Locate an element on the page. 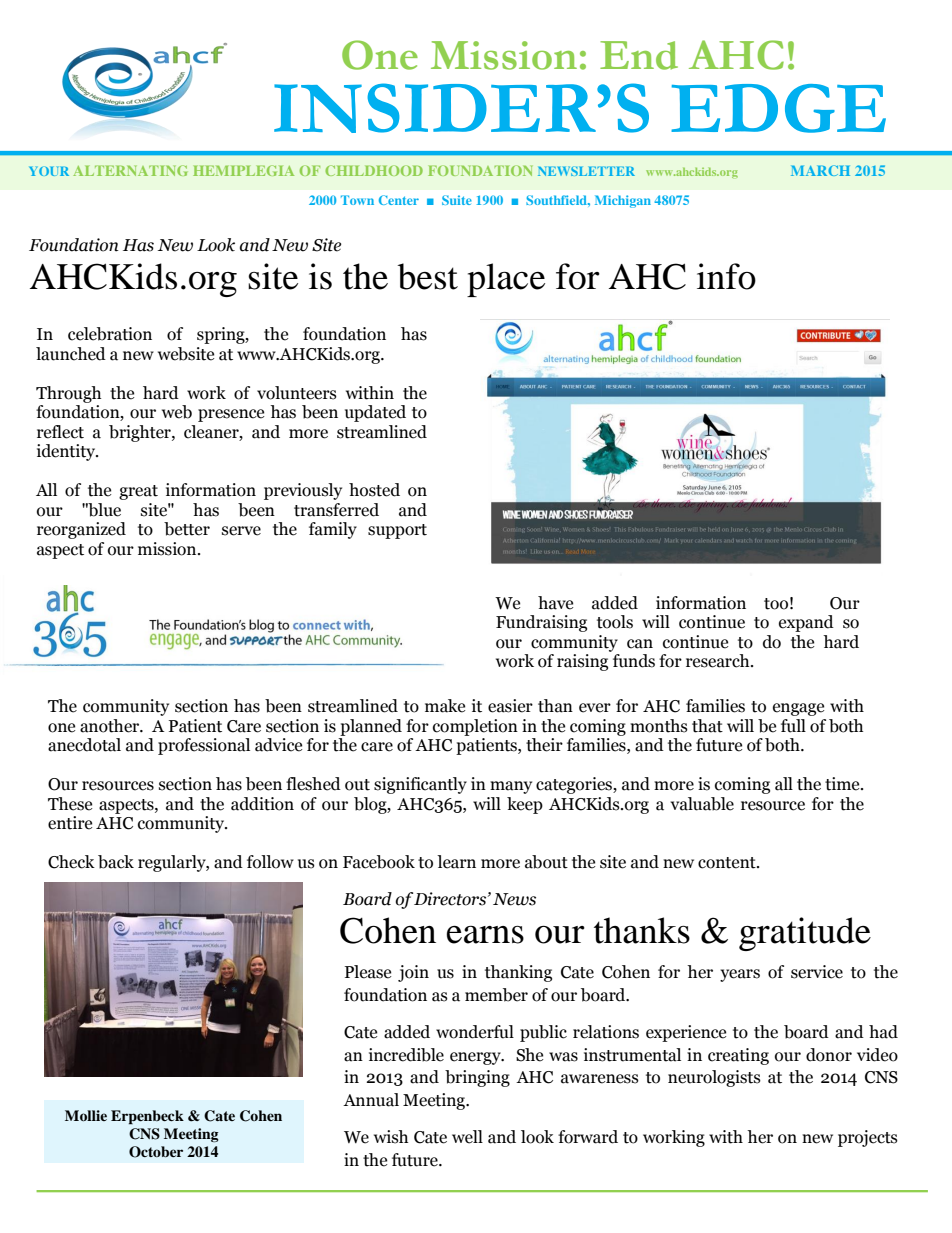 Image resolution: width=952 pixels, height=1233 pixels. better is located at coordinates (187, 529).
